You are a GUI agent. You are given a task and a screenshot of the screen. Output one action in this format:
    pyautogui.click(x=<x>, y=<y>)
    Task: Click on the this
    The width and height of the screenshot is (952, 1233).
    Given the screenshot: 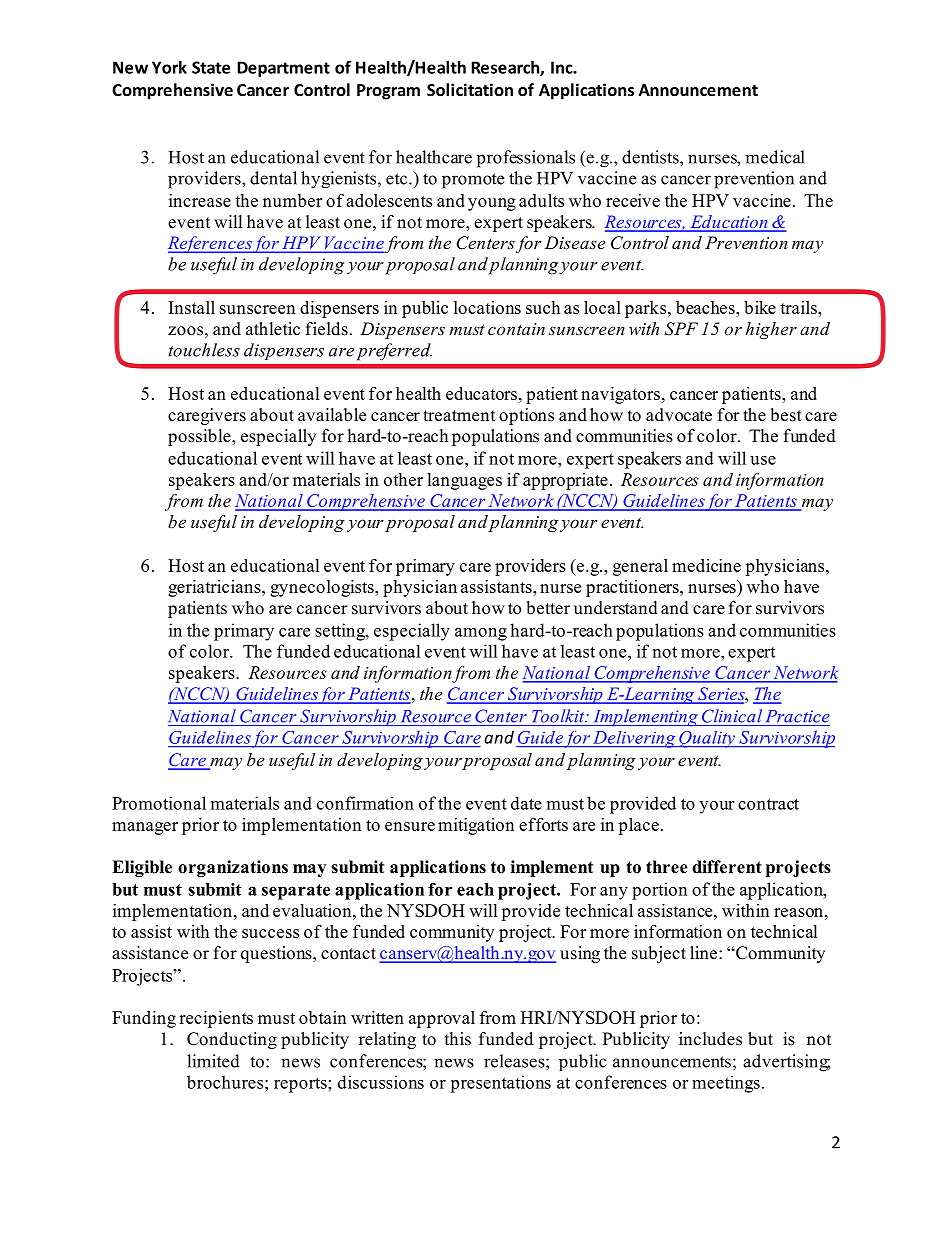 What is the action you would take?
    pyautogui.click(x=458, y=1039)
